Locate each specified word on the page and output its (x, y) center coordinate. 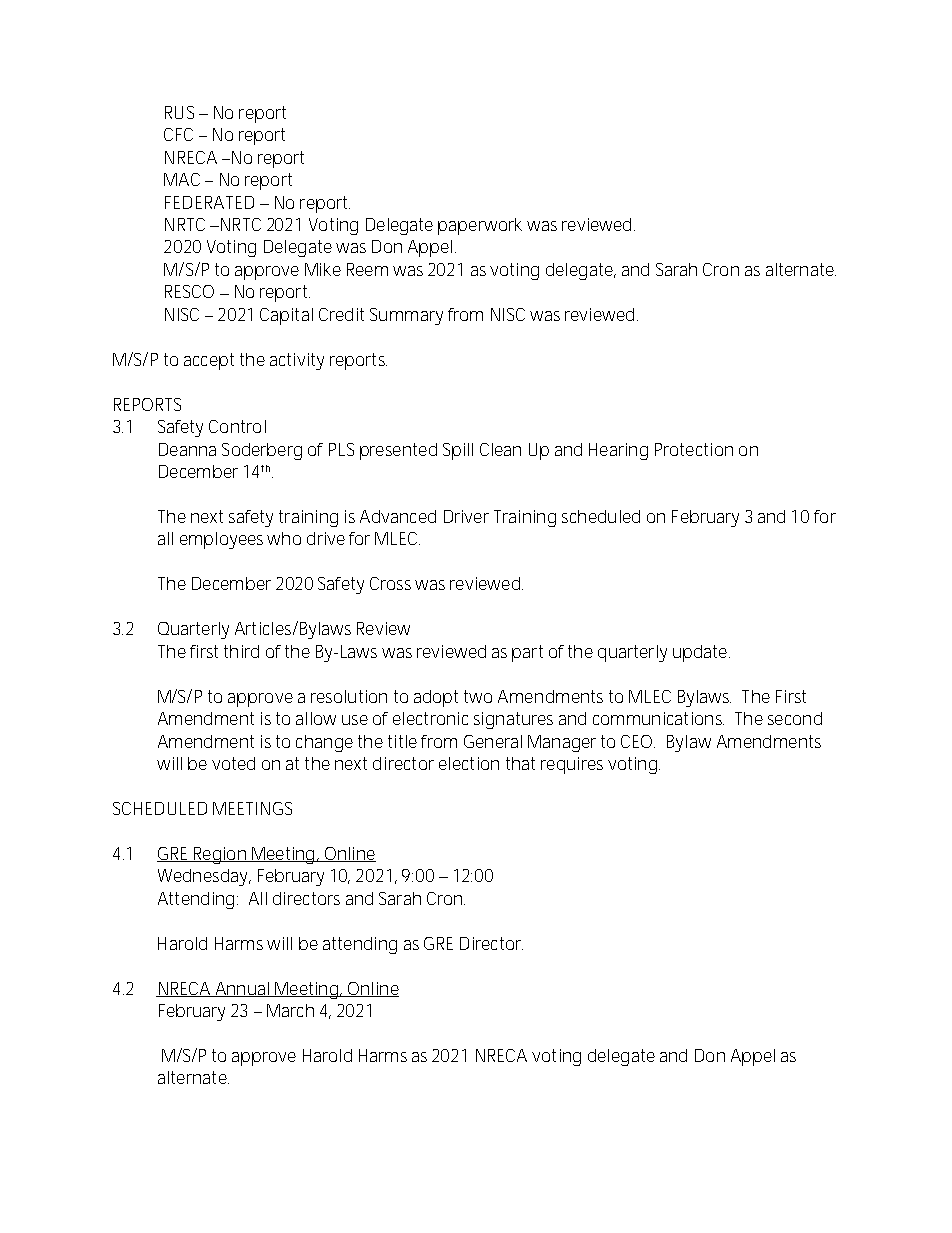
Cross (390, 583)
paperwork (480, 226)
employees (221, 540)
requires (572, 765)
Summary (406, 316)
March (290, 1010)
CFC (178, 134)
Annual (241, 989)
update (700, 653)
